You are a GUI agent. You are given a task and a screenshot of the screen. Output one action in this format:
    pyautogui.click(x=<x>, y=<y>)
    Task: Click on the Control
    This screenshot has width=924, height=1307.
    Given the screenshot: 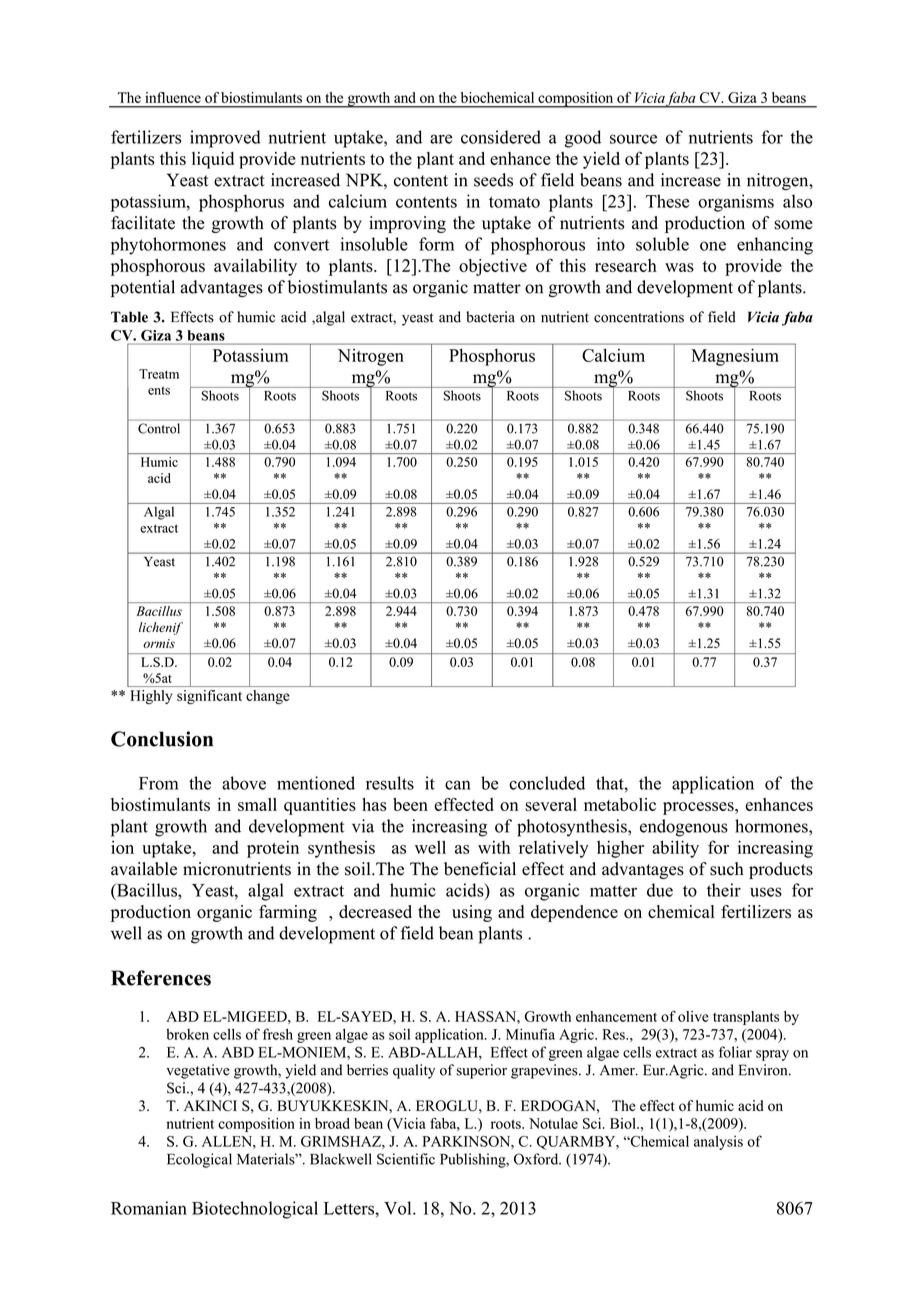 What is the action you would take?
    pyautogui.click(x=159, y=428)
